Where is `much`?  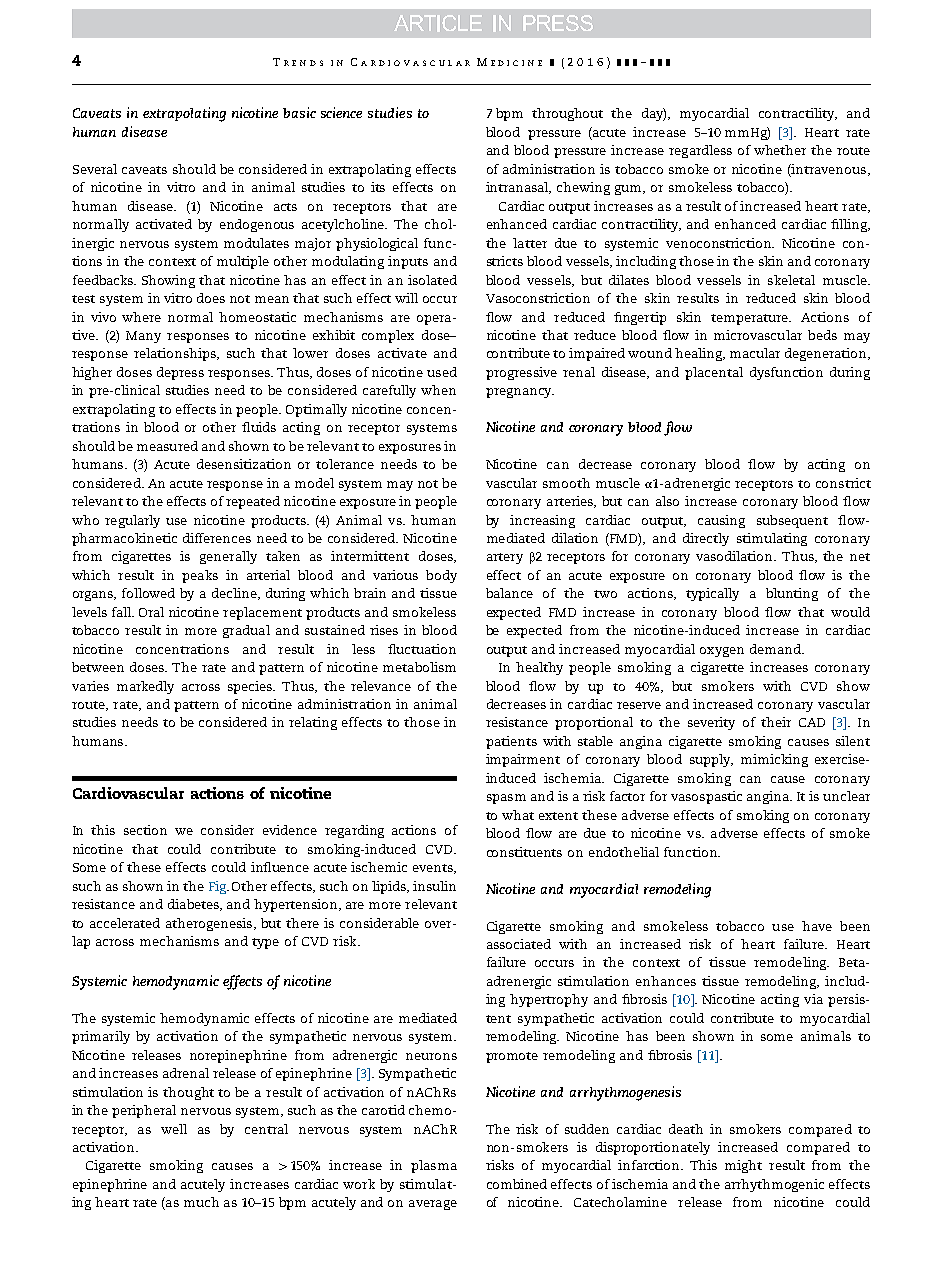
much is located at coordinates (201, 1202).
